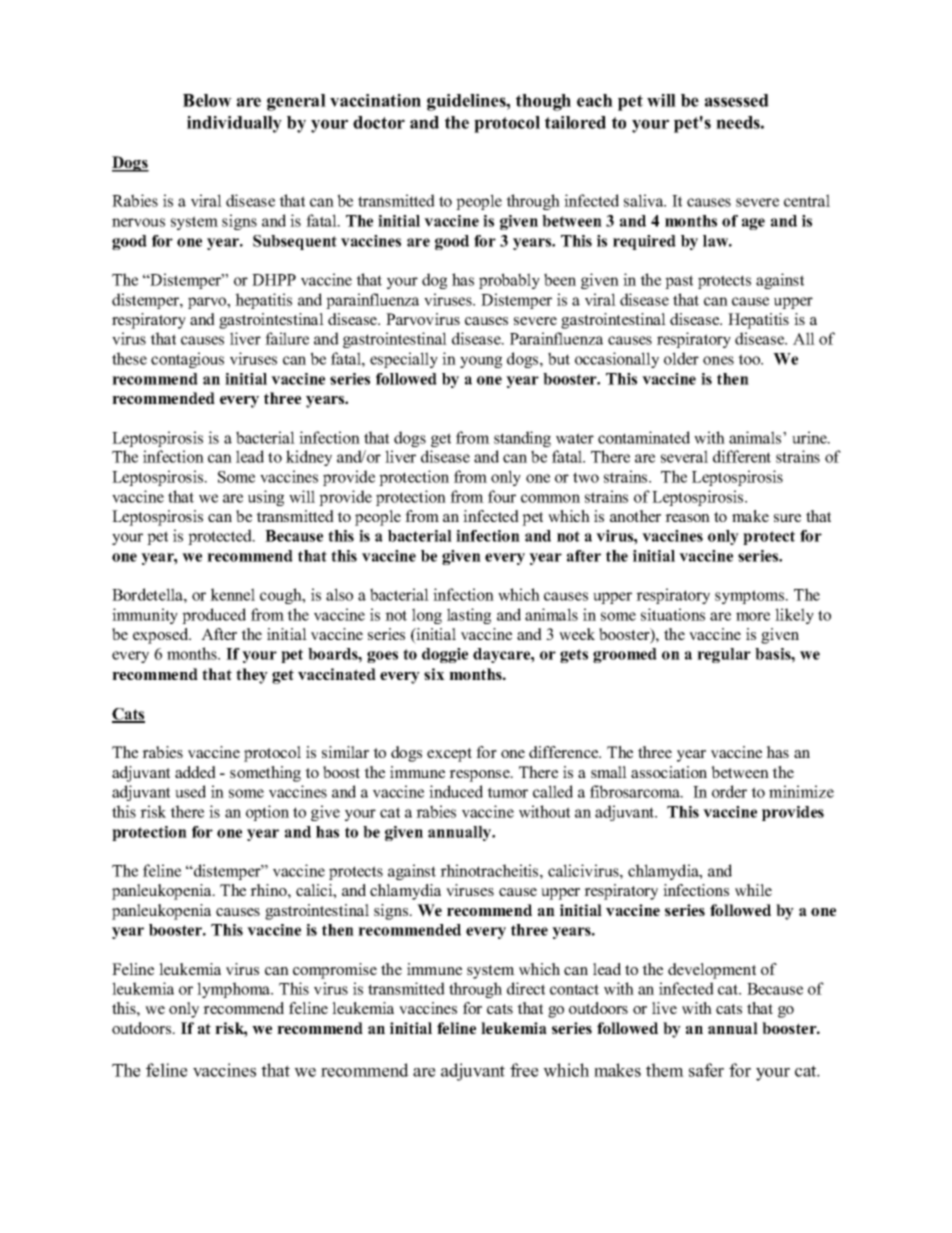  Describe the element at coordinates (706, 1070) in the screenshot. I see `safer` at that location.
